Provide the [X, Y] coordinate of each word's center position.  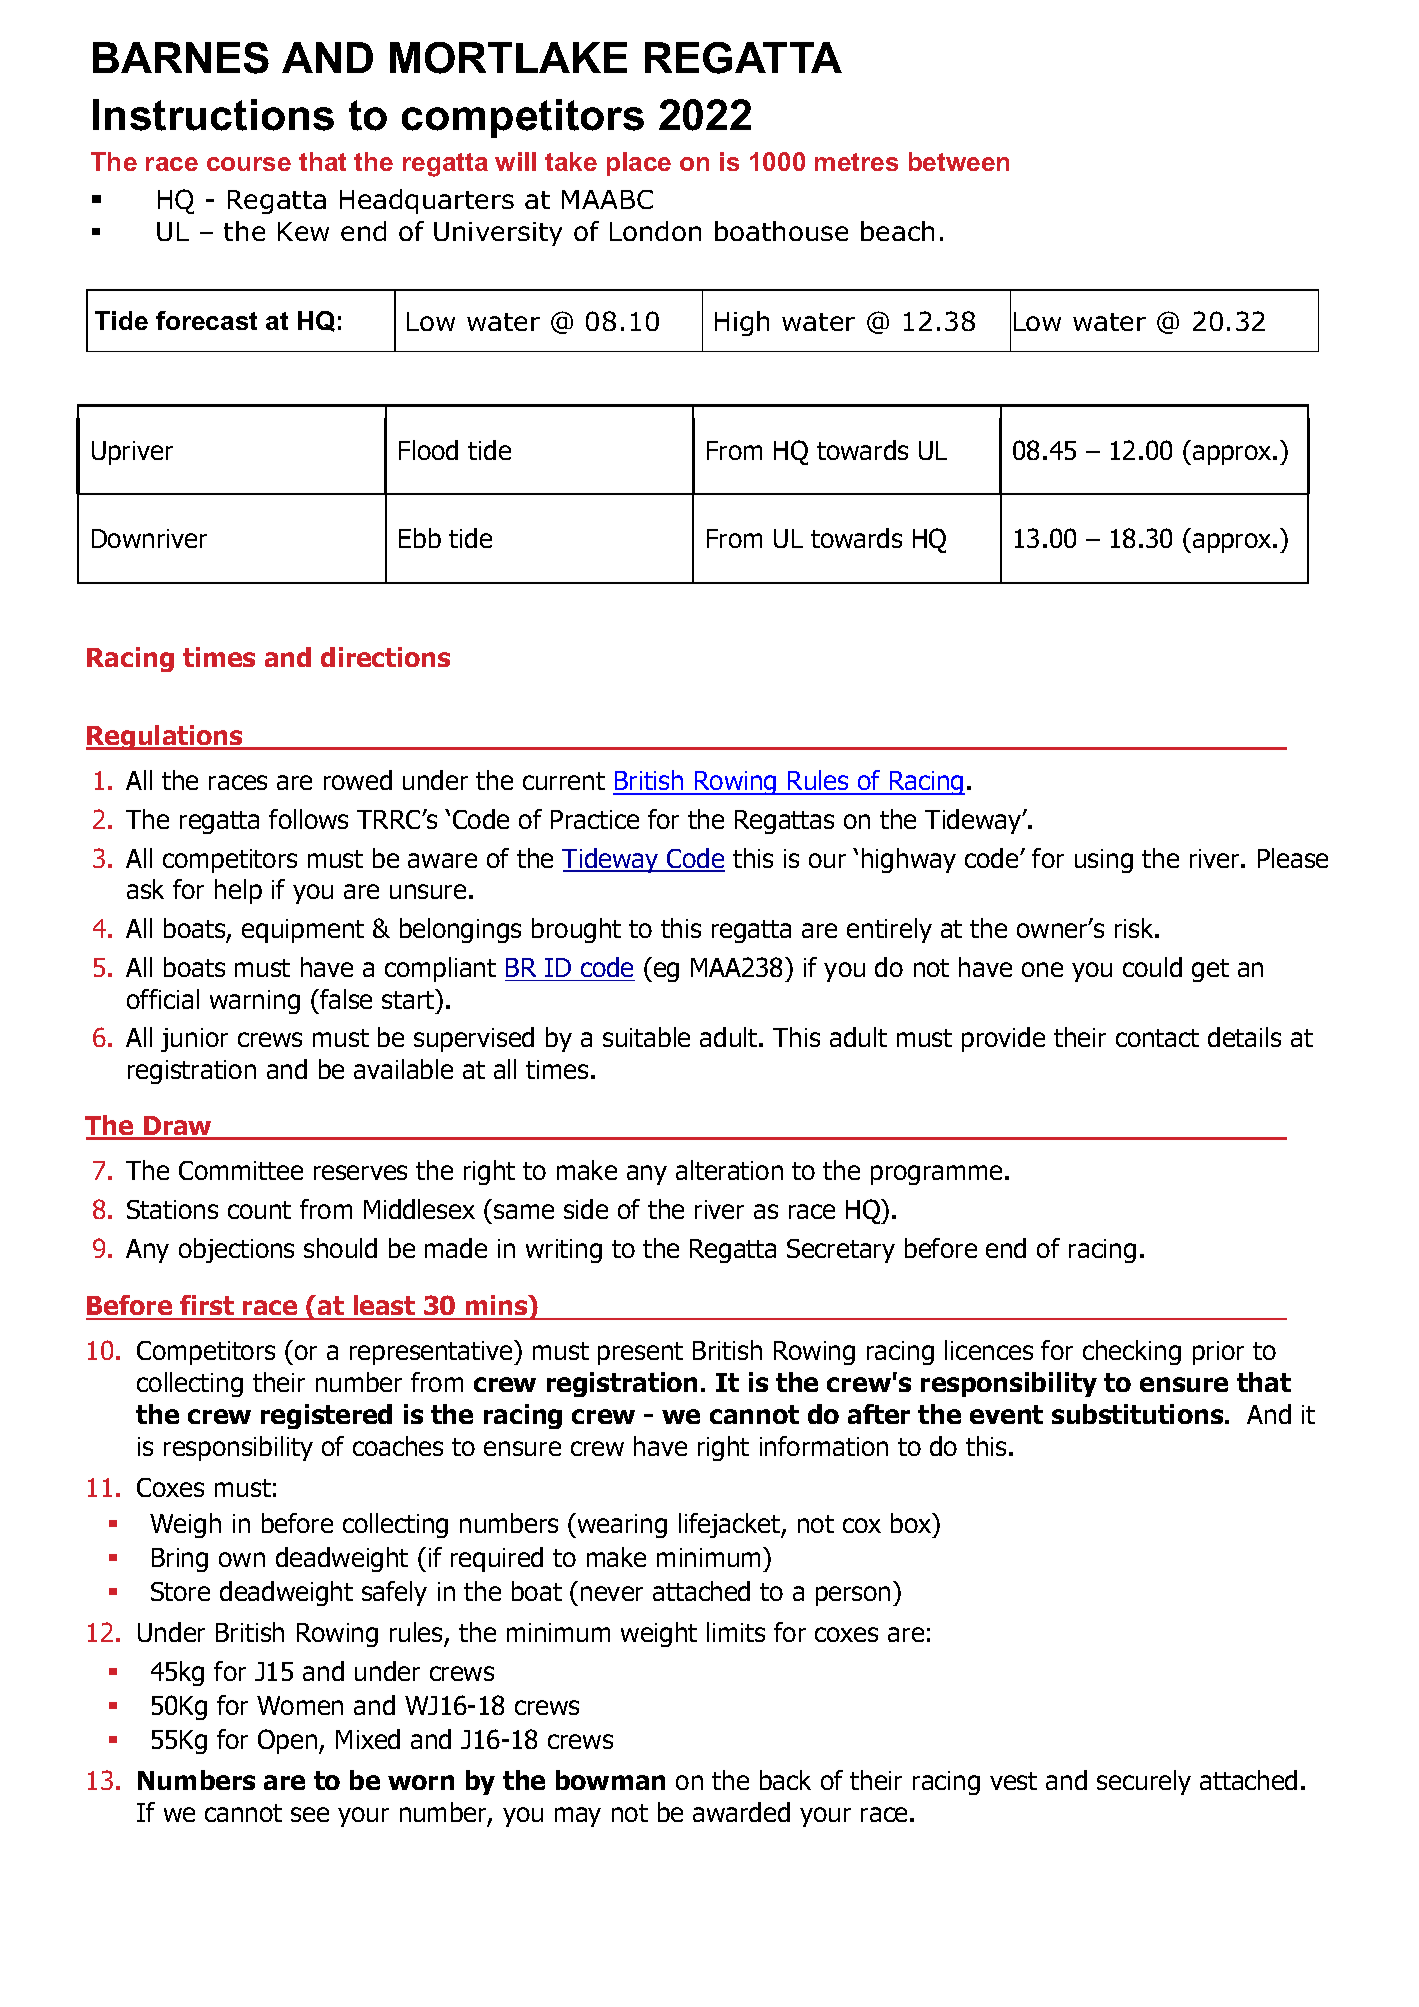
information [824, 1446]
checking [1132, 1352]
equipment [303, 931]
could [1152, 967]
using [1104, 861]
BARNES [181, 58]
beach [897, 231]
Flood [428, 450]
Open [289, 1741]
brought [576, 930]
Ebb [420, 538]
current [564, 781]
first [207, 1307]
